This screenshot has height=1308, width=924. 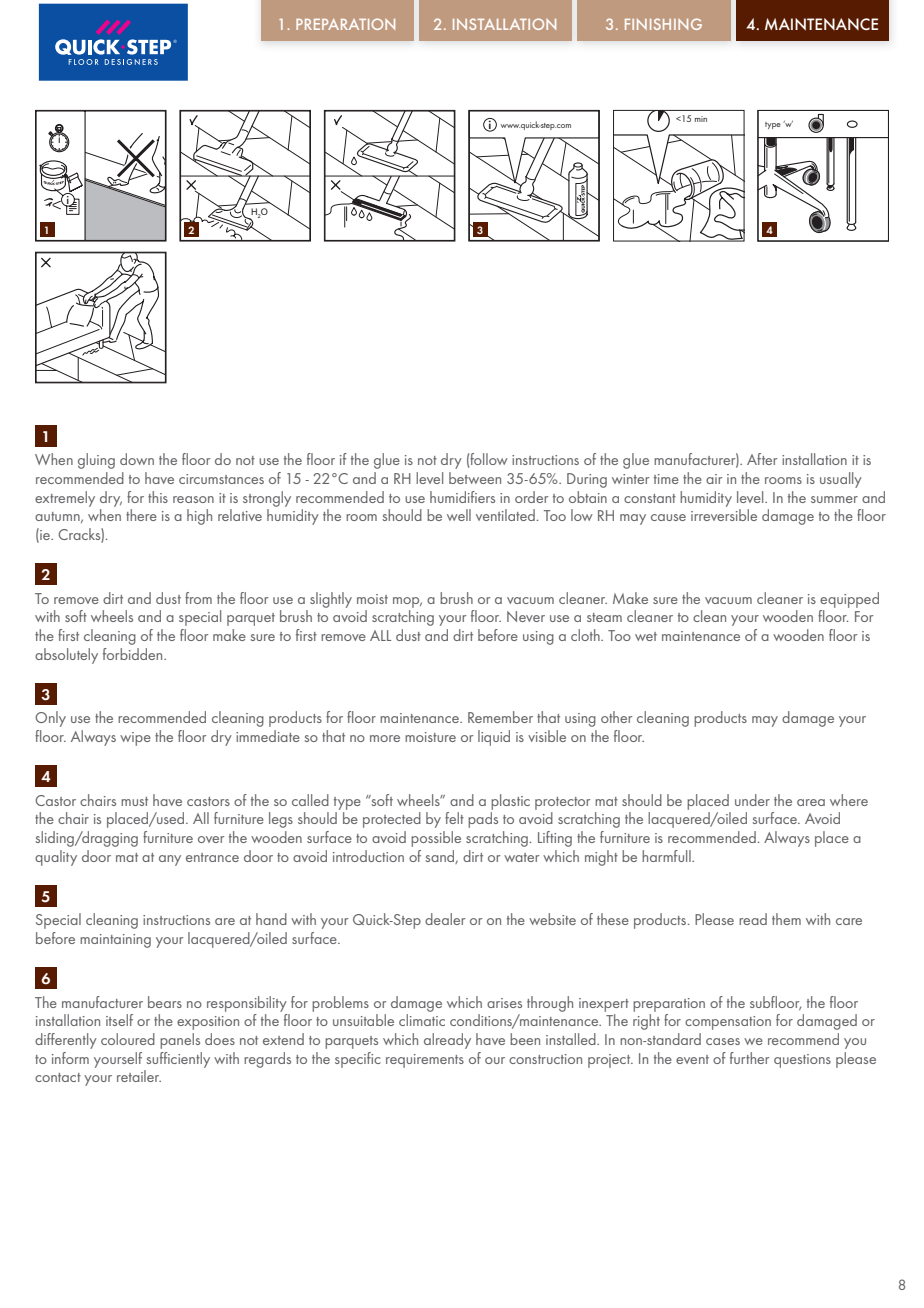 What do you see at coordinates (724, 515) in the screenshot?
I see `irreversible` at bounding box center [724, 515].
